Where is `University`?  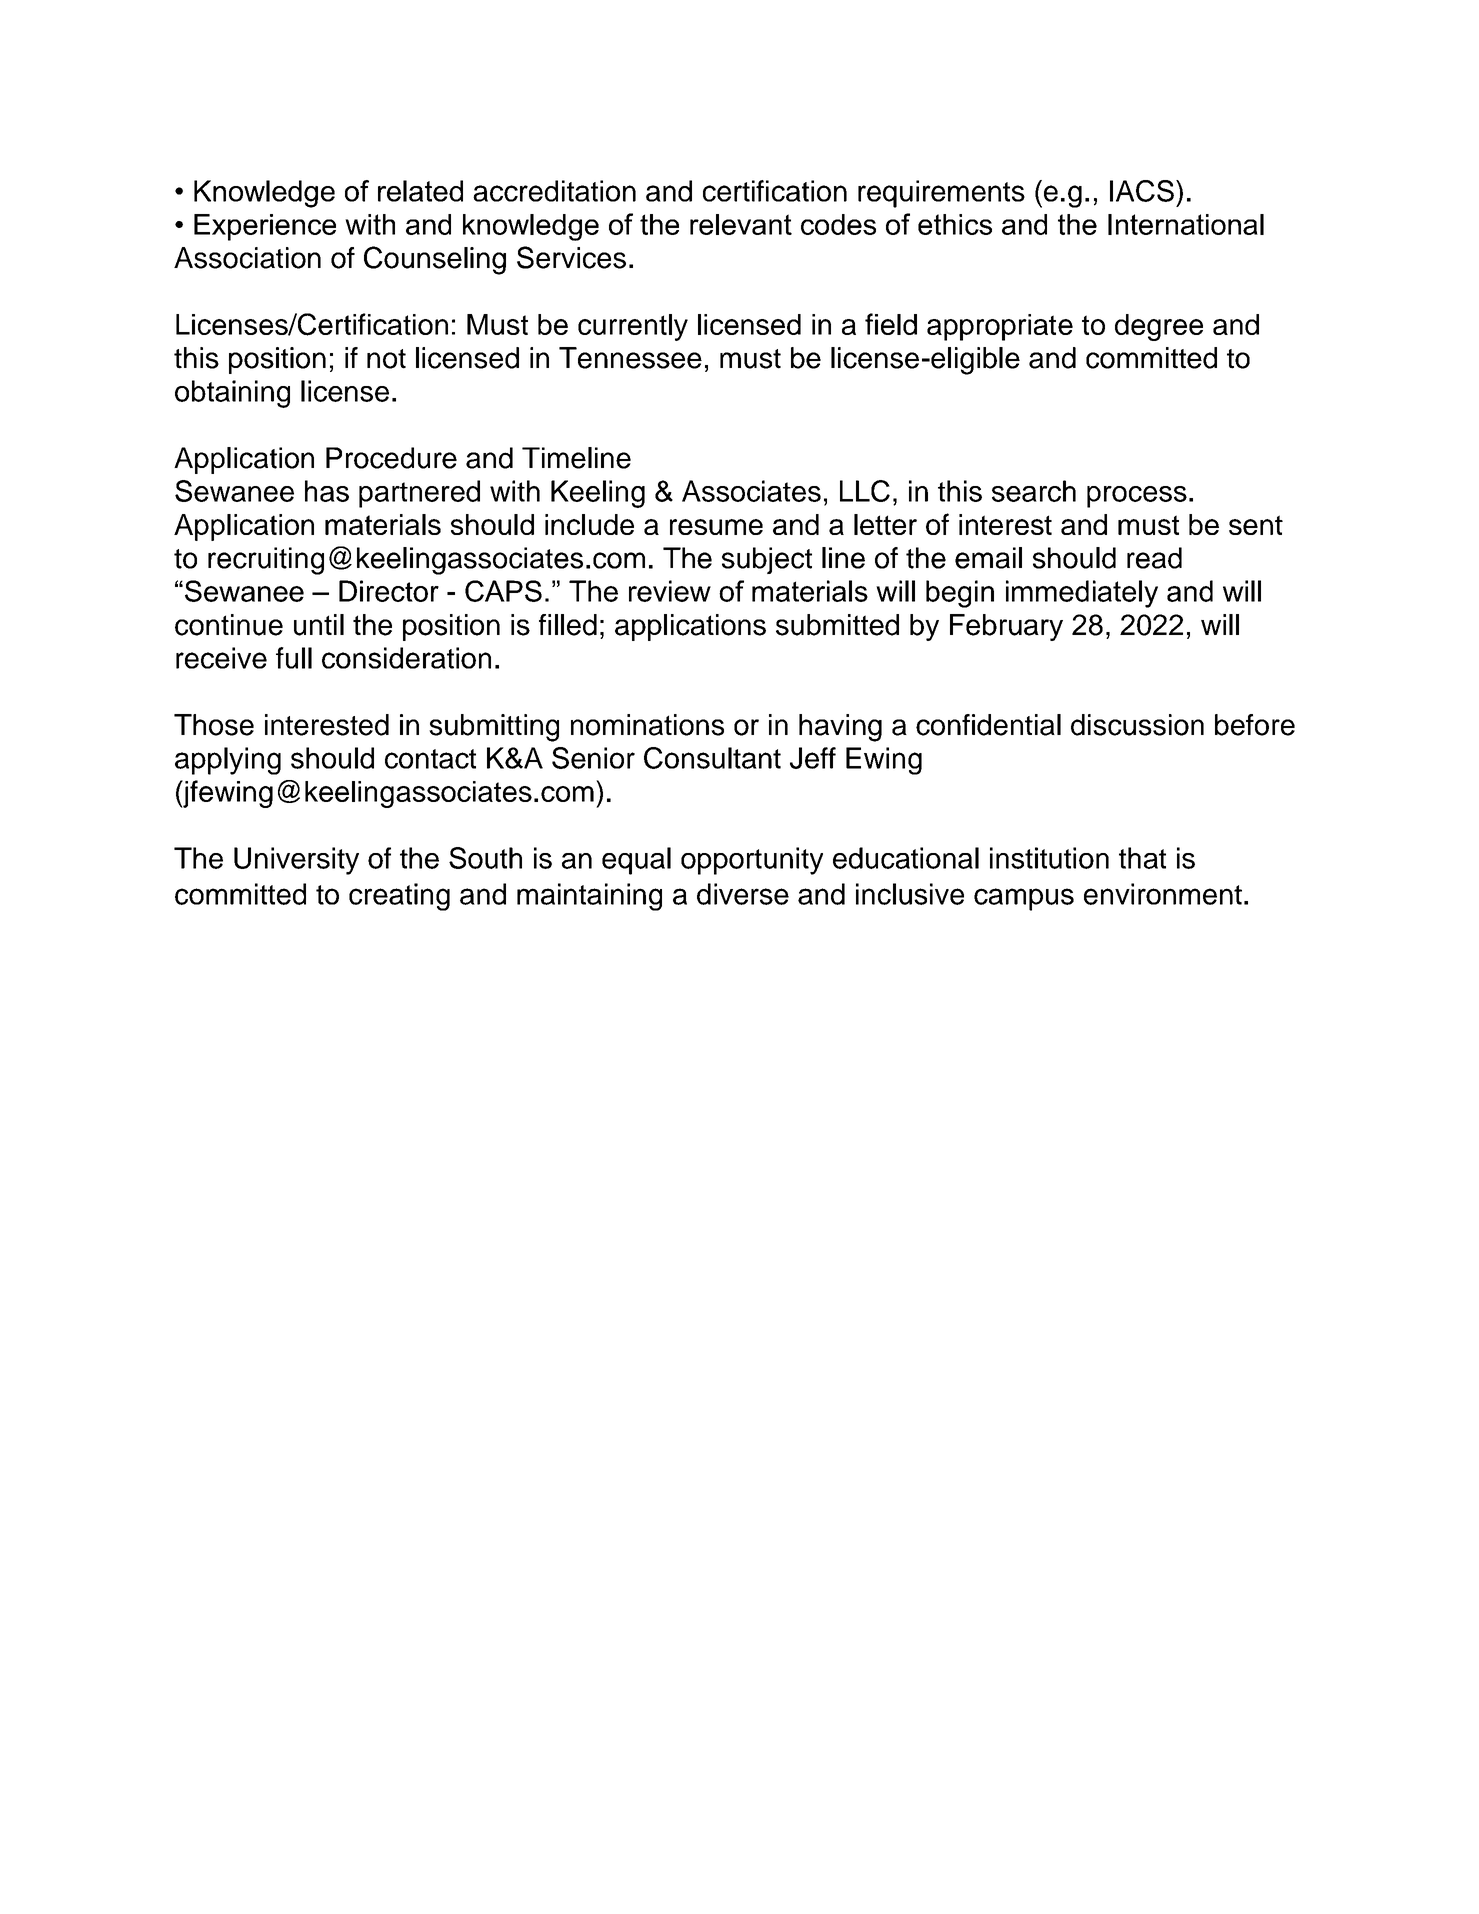 University is located at coordinates (296, 861).
